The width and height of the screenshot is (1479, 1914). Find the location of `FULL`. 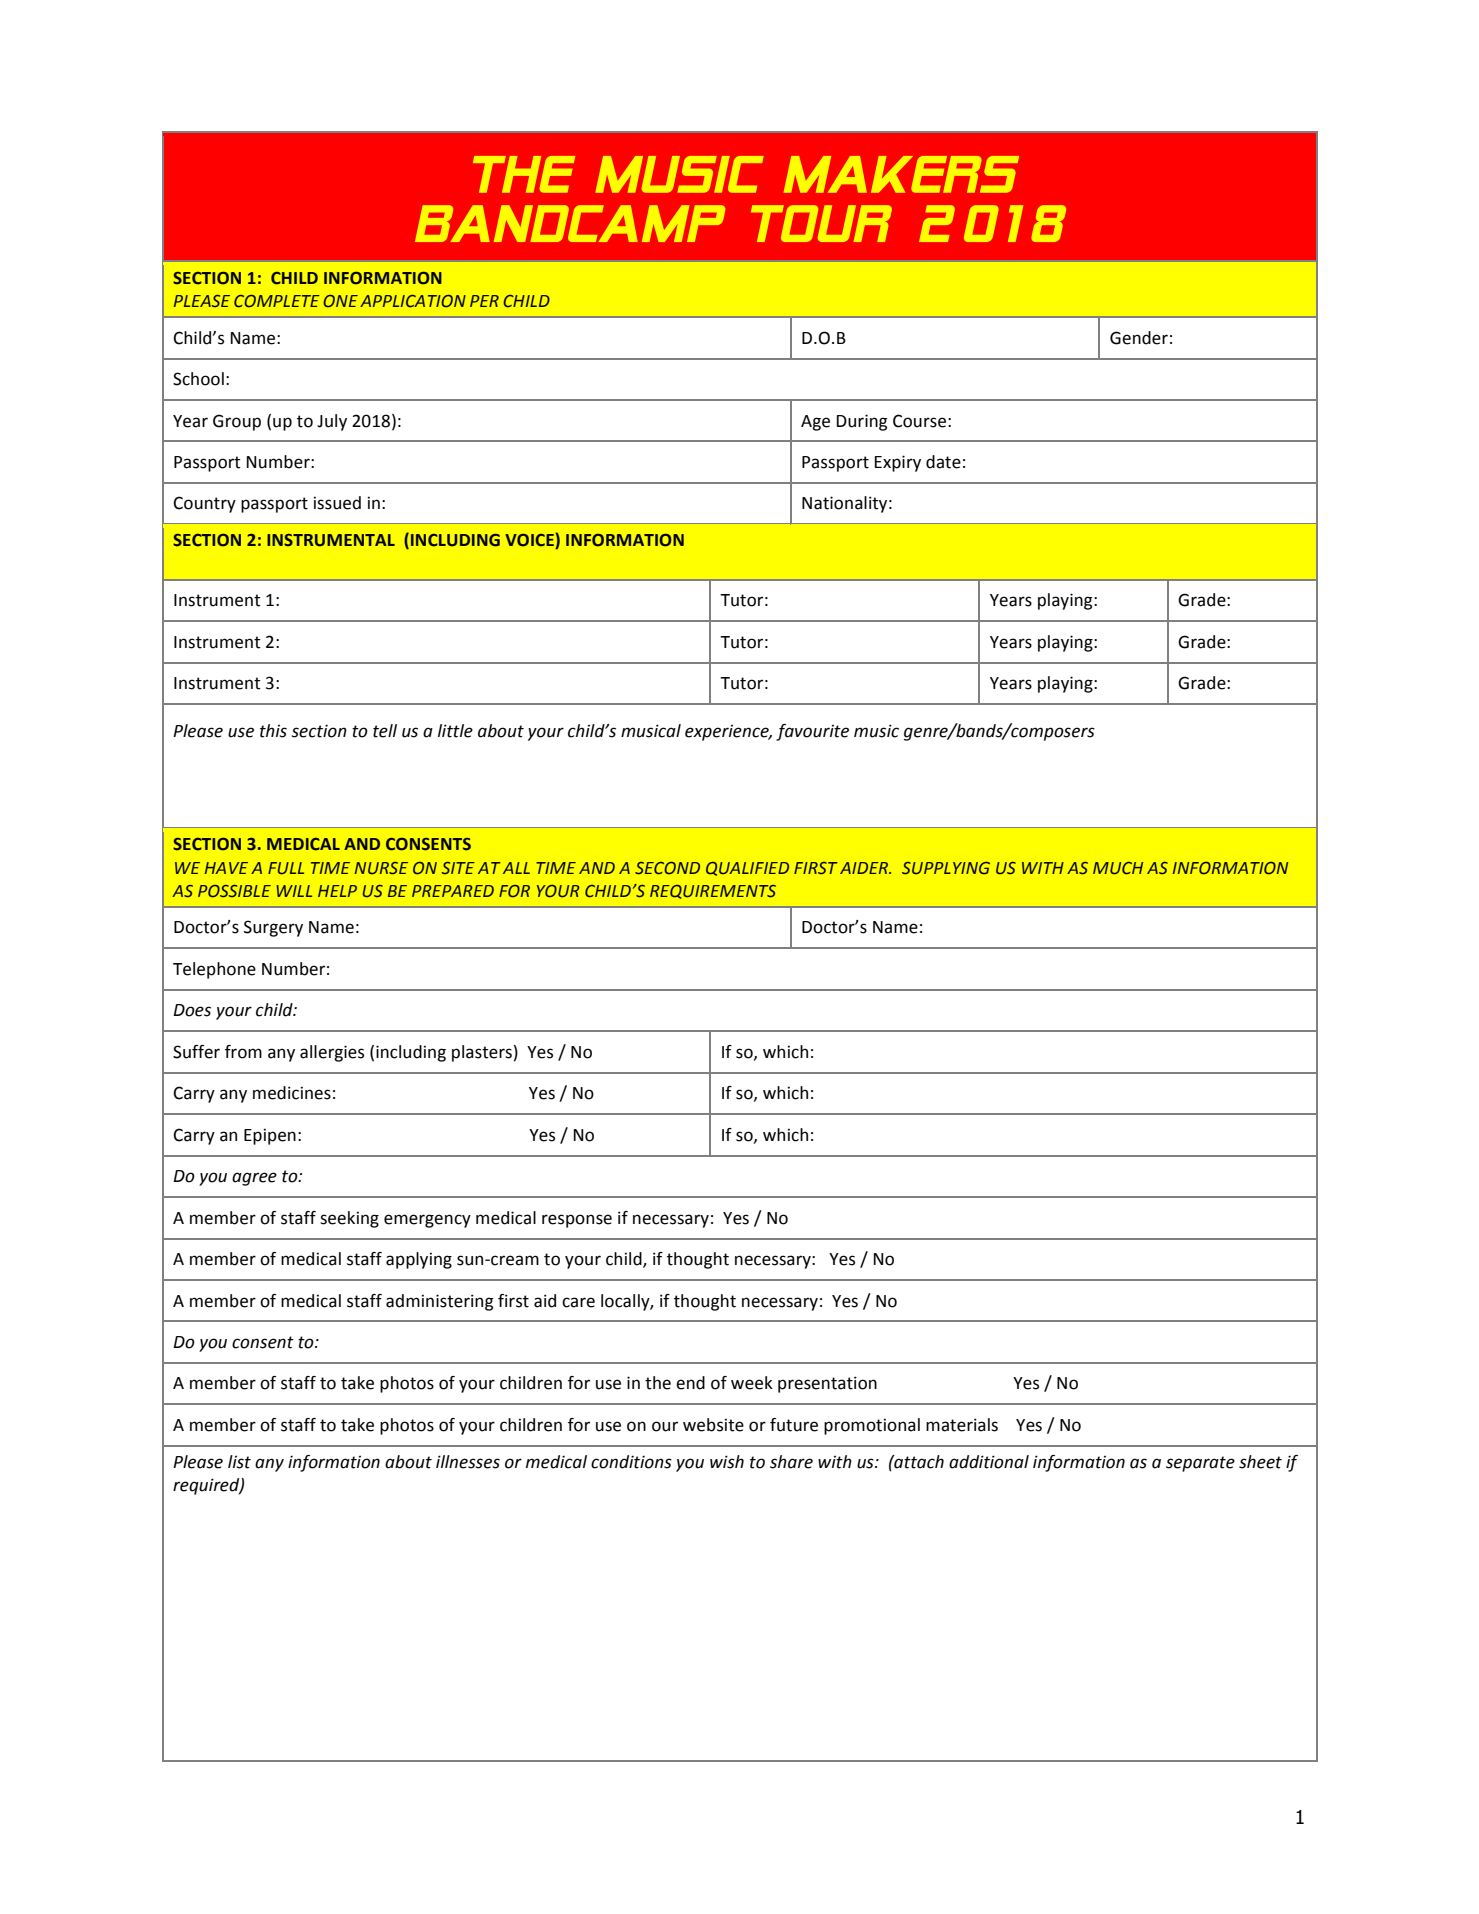

FULL is located at coordinates (286, 868).
